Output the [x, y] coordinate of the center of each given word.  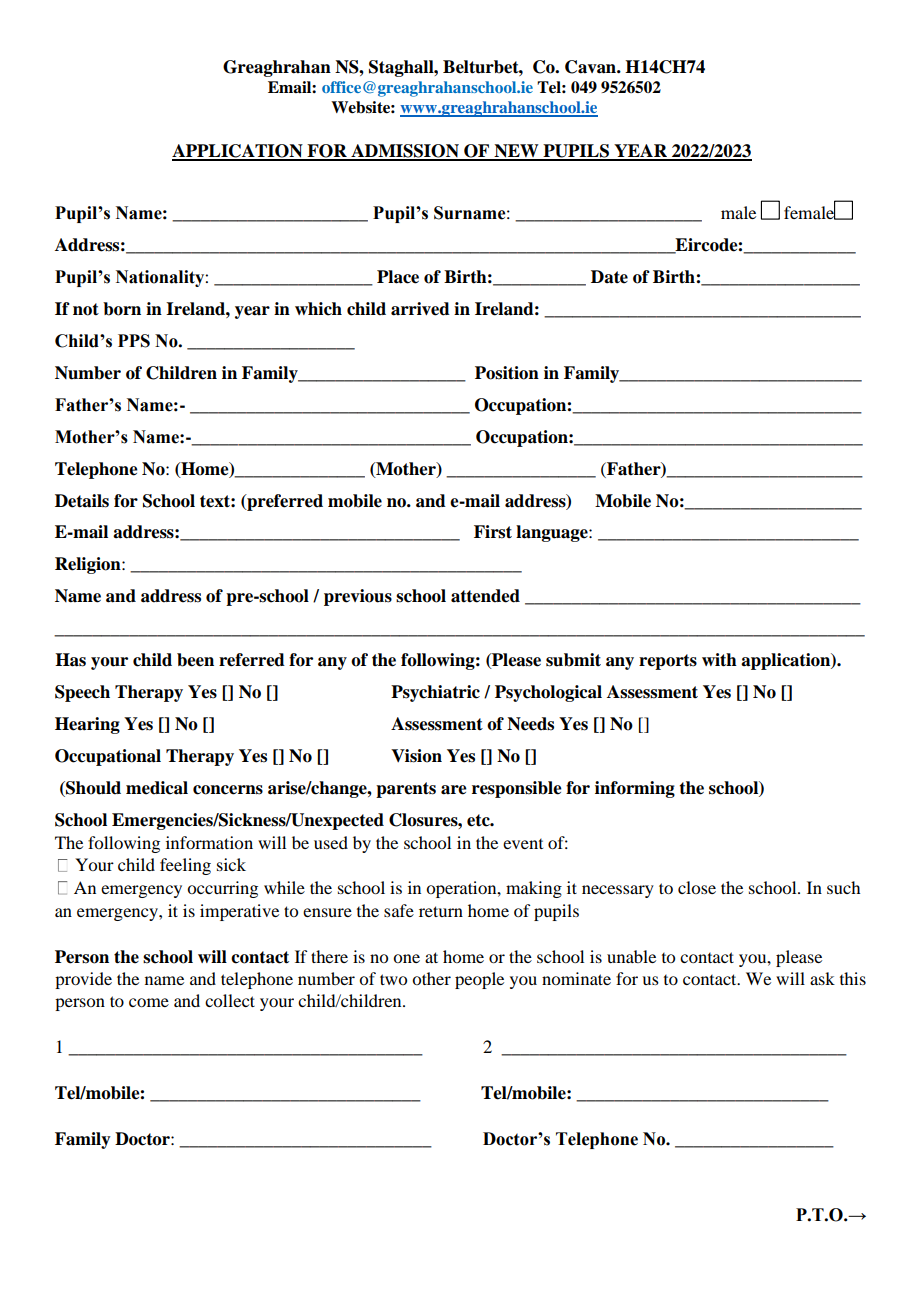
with [719, 660]
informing [635, 789]
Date [609, 277]
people [479, 980]
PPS [134, 341]
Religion [89, 565]
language [553, 533]
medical [157, 788]
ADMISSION [405, 152]
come [149, 1002]
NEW [516, 152]
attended [485, 596]
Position [507, 373]
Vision [416, 756]
